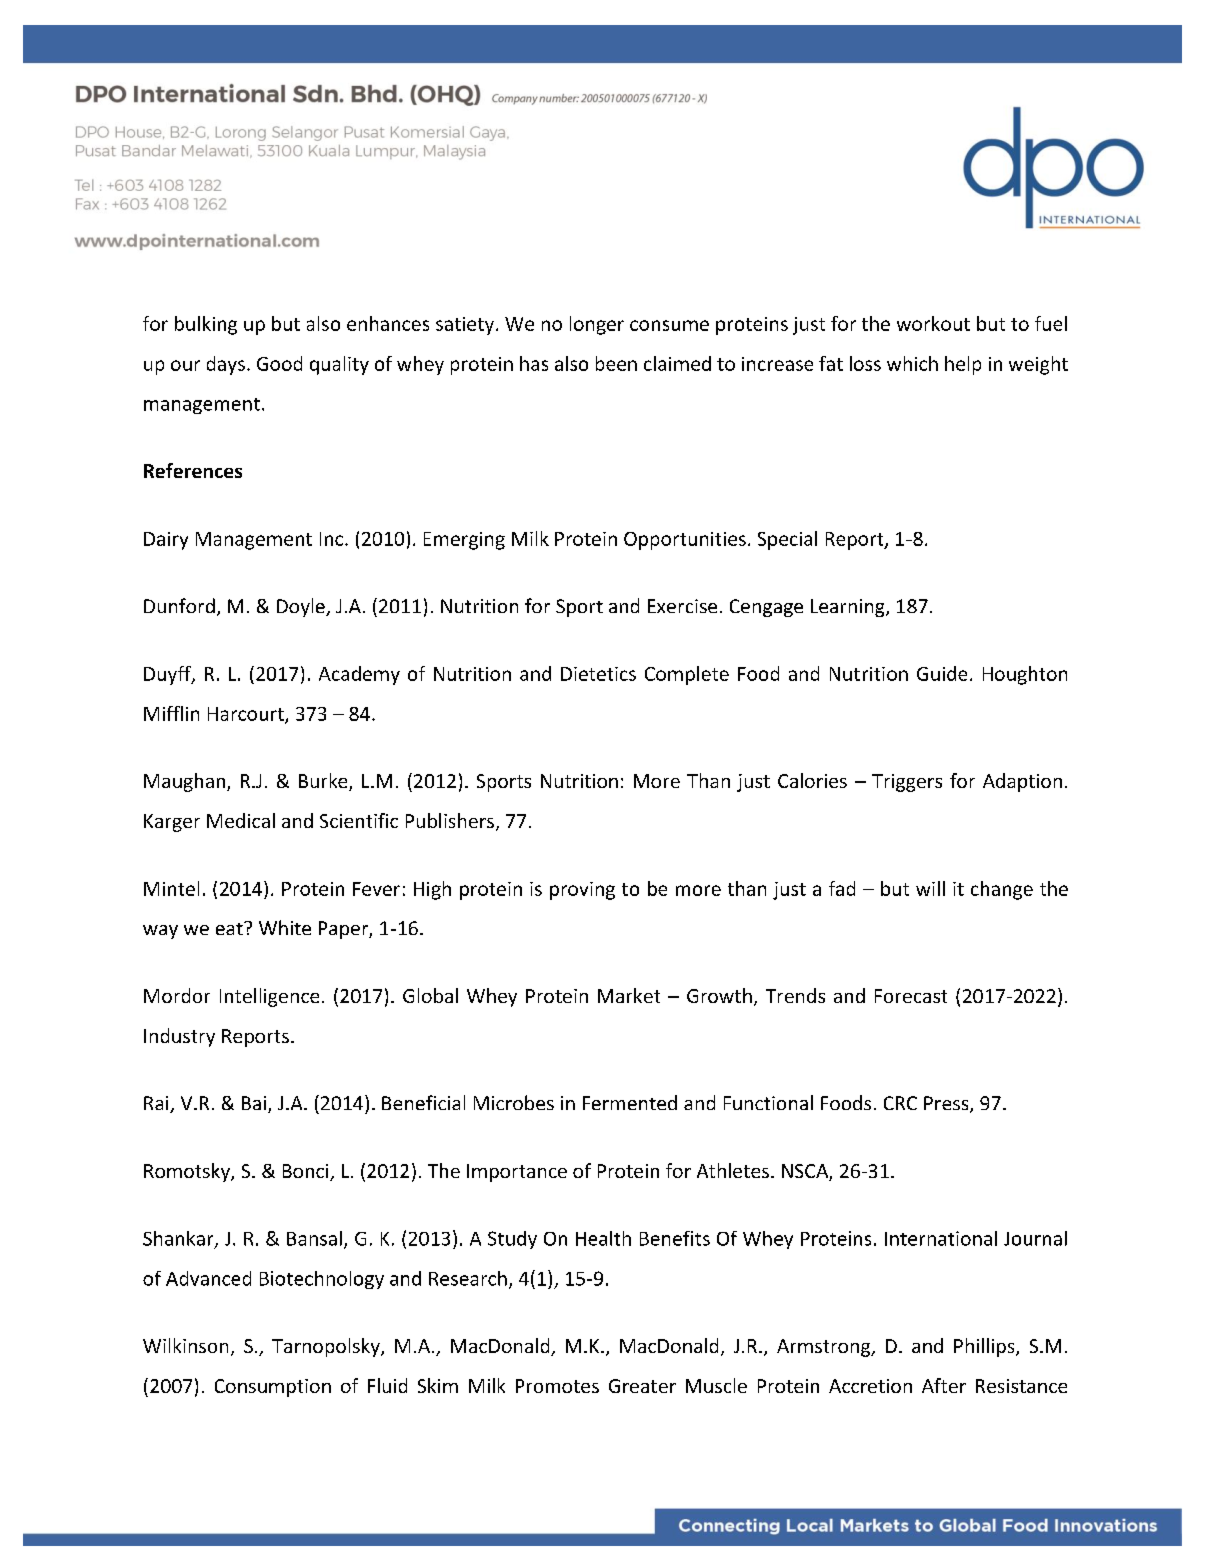 This document has height=1567, width=1211. What do you see at coordinates (963, 365) in the document?
I see `help` at bounding box center [963, 365].
